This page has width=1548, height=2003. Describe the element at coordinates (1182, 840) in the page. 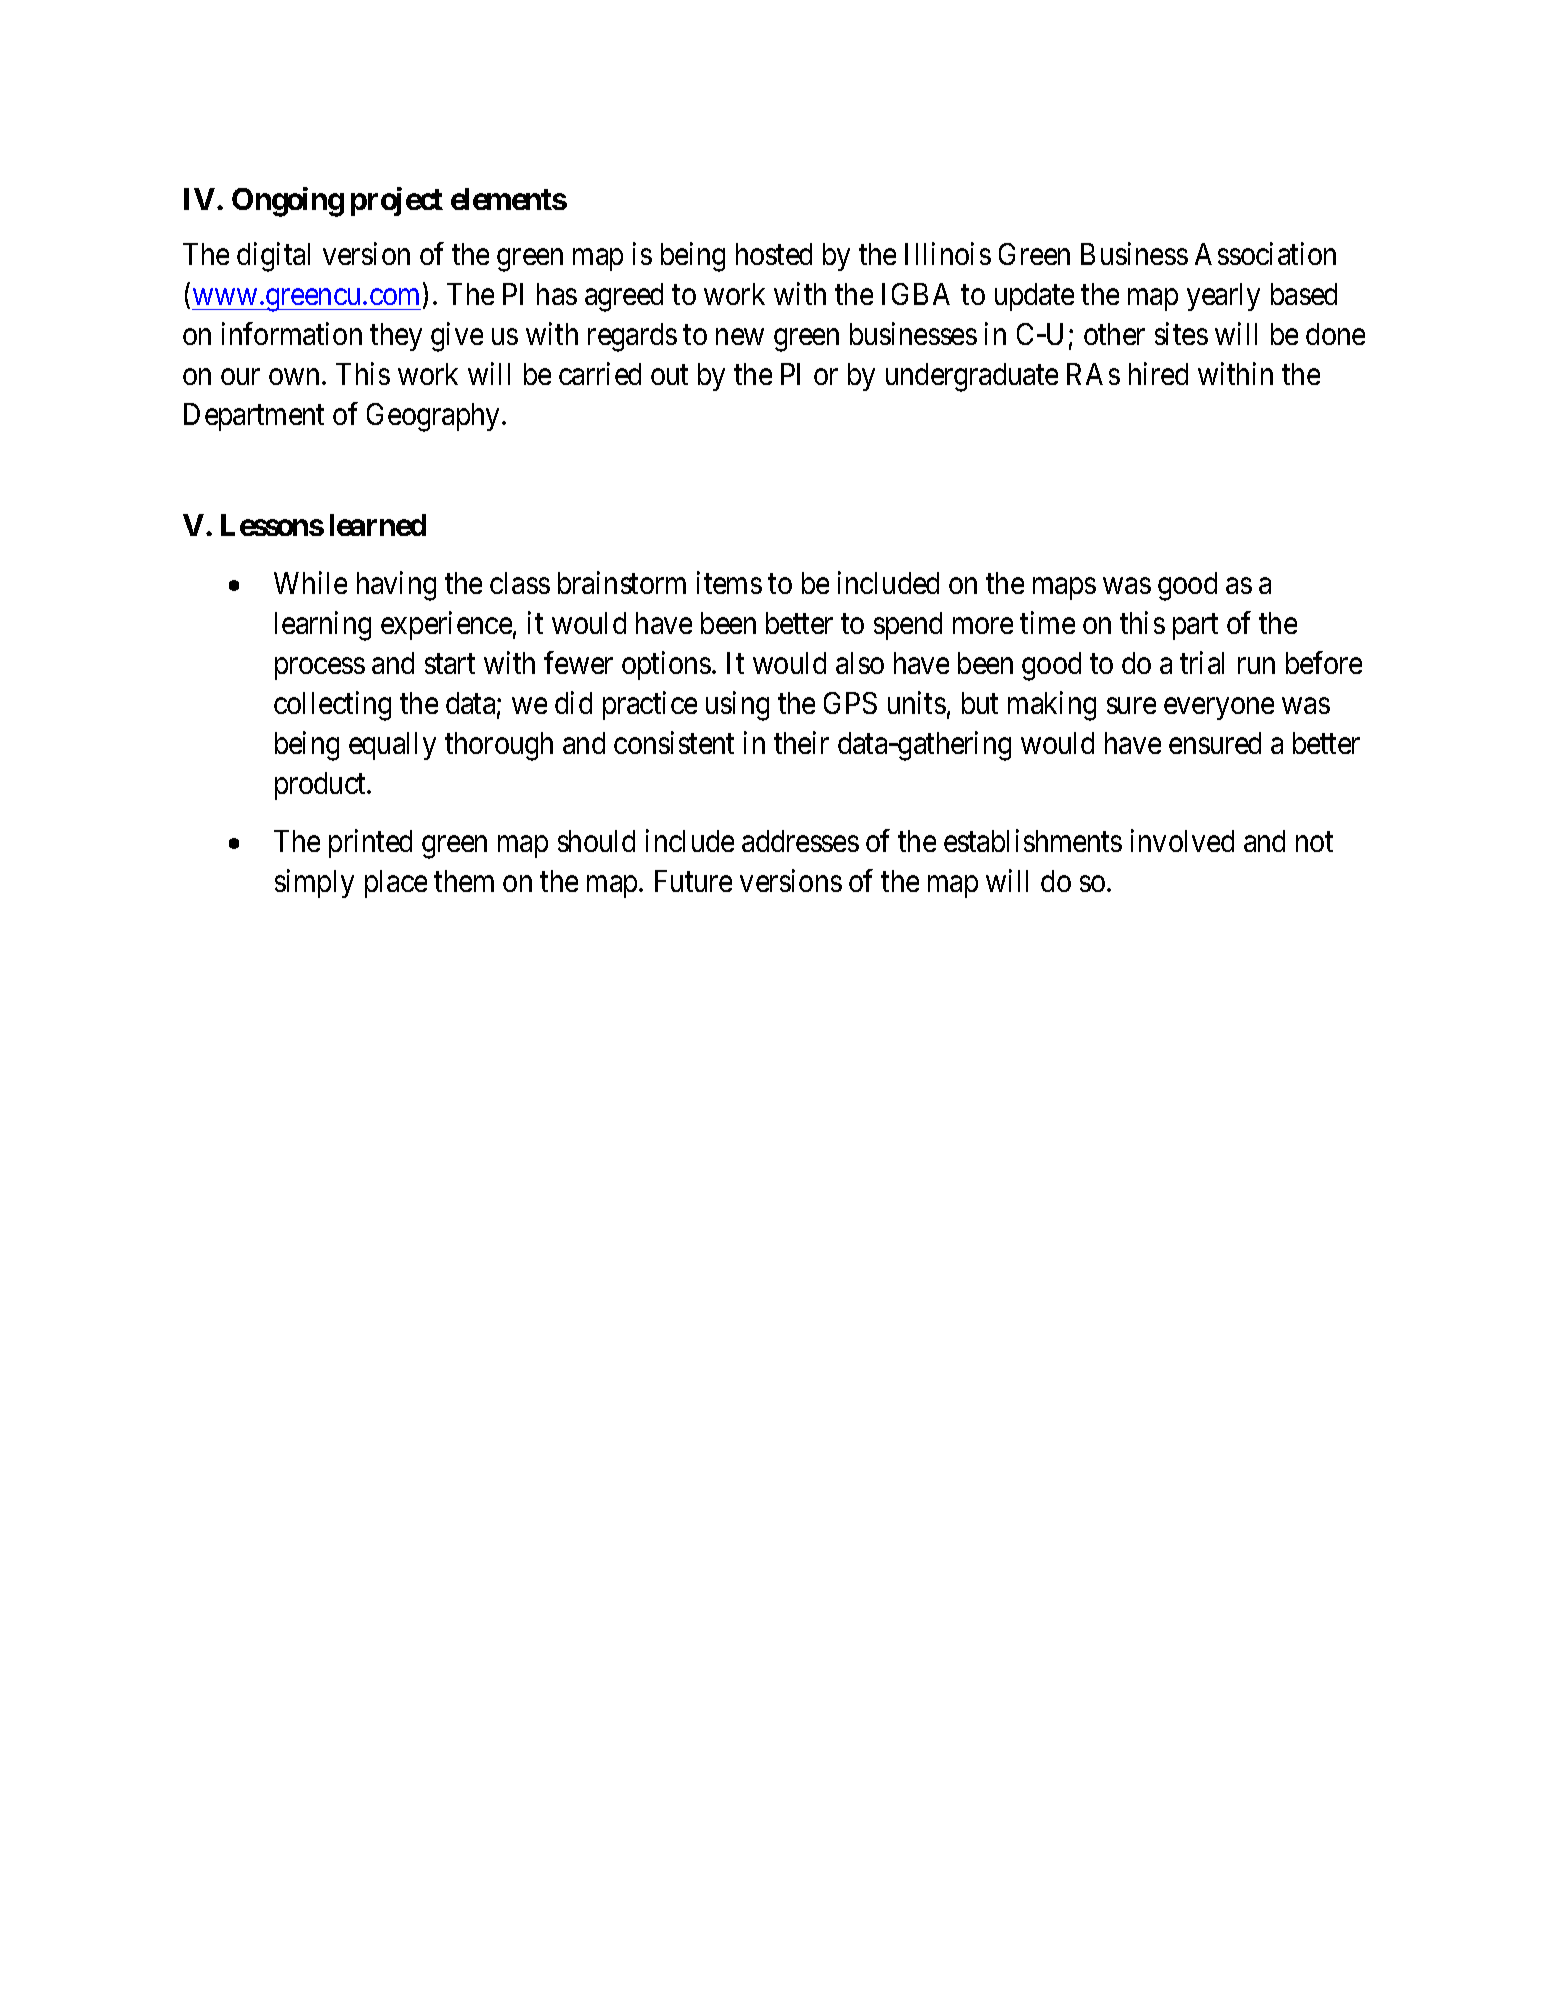

I see `involved` at that location.
